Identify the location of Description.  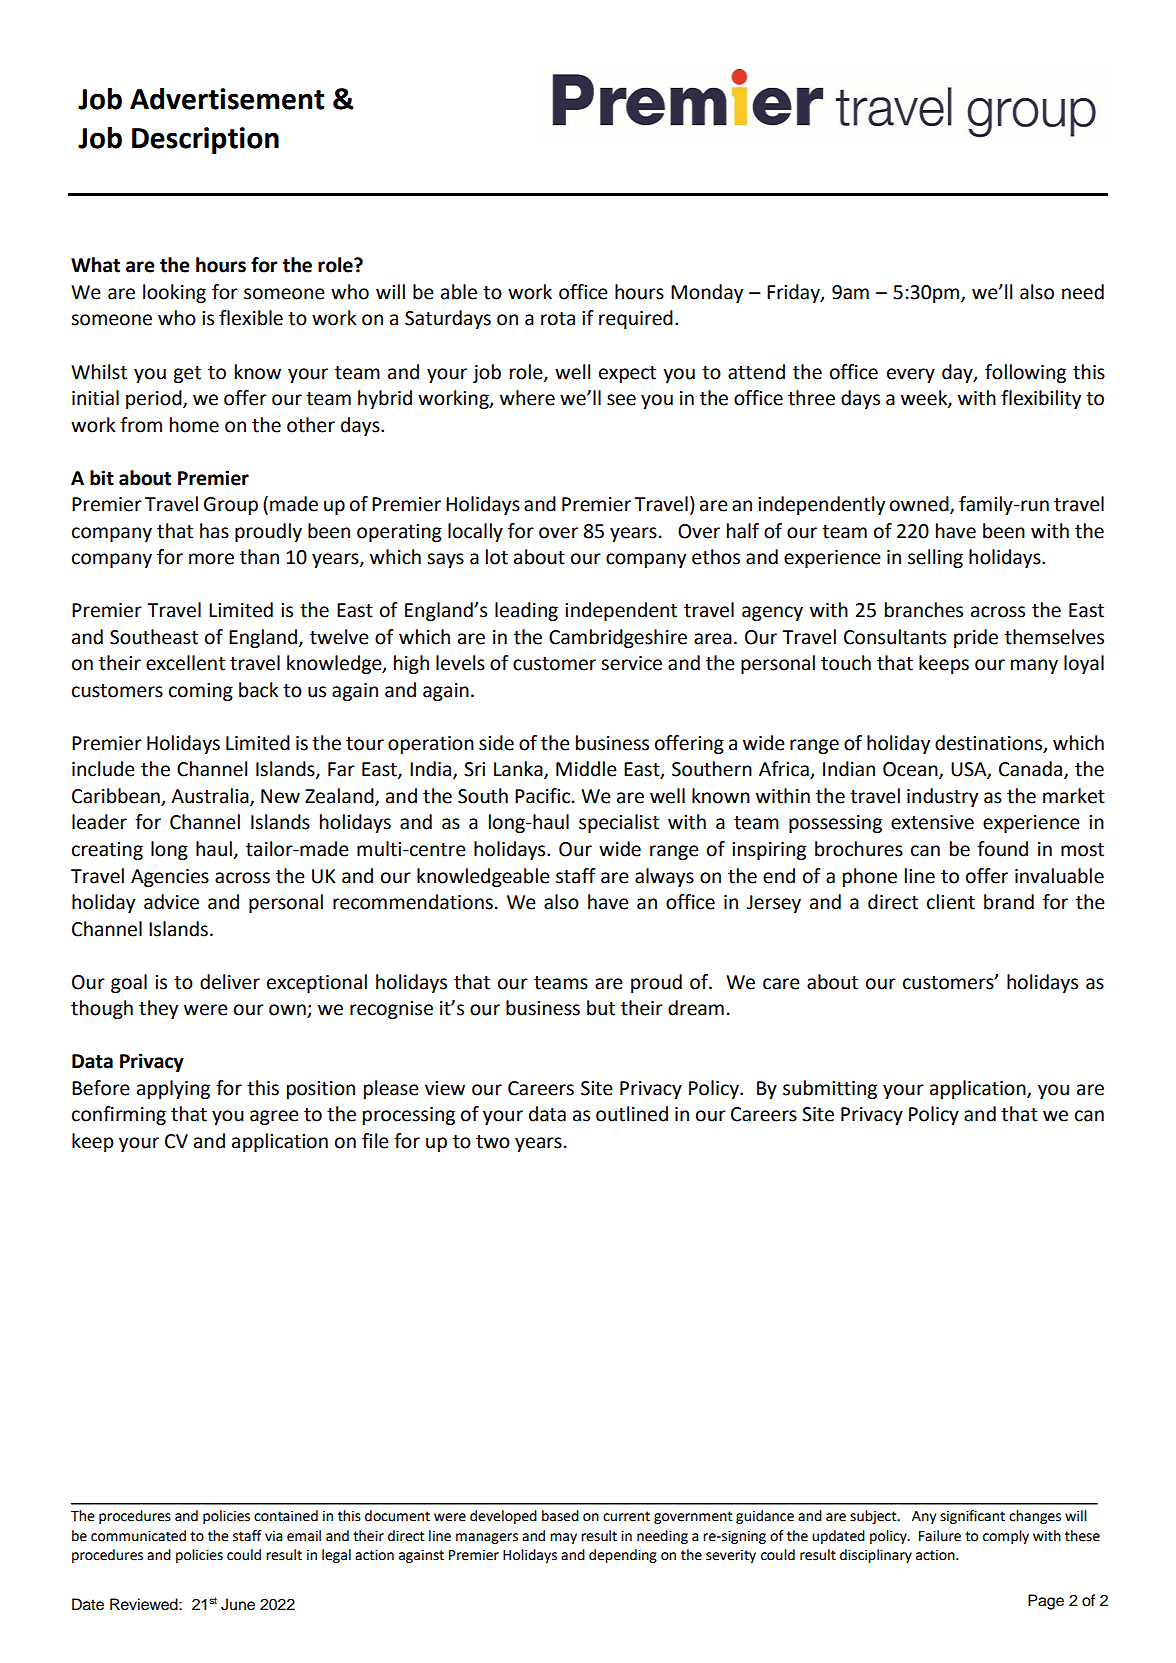
(205, 140).
